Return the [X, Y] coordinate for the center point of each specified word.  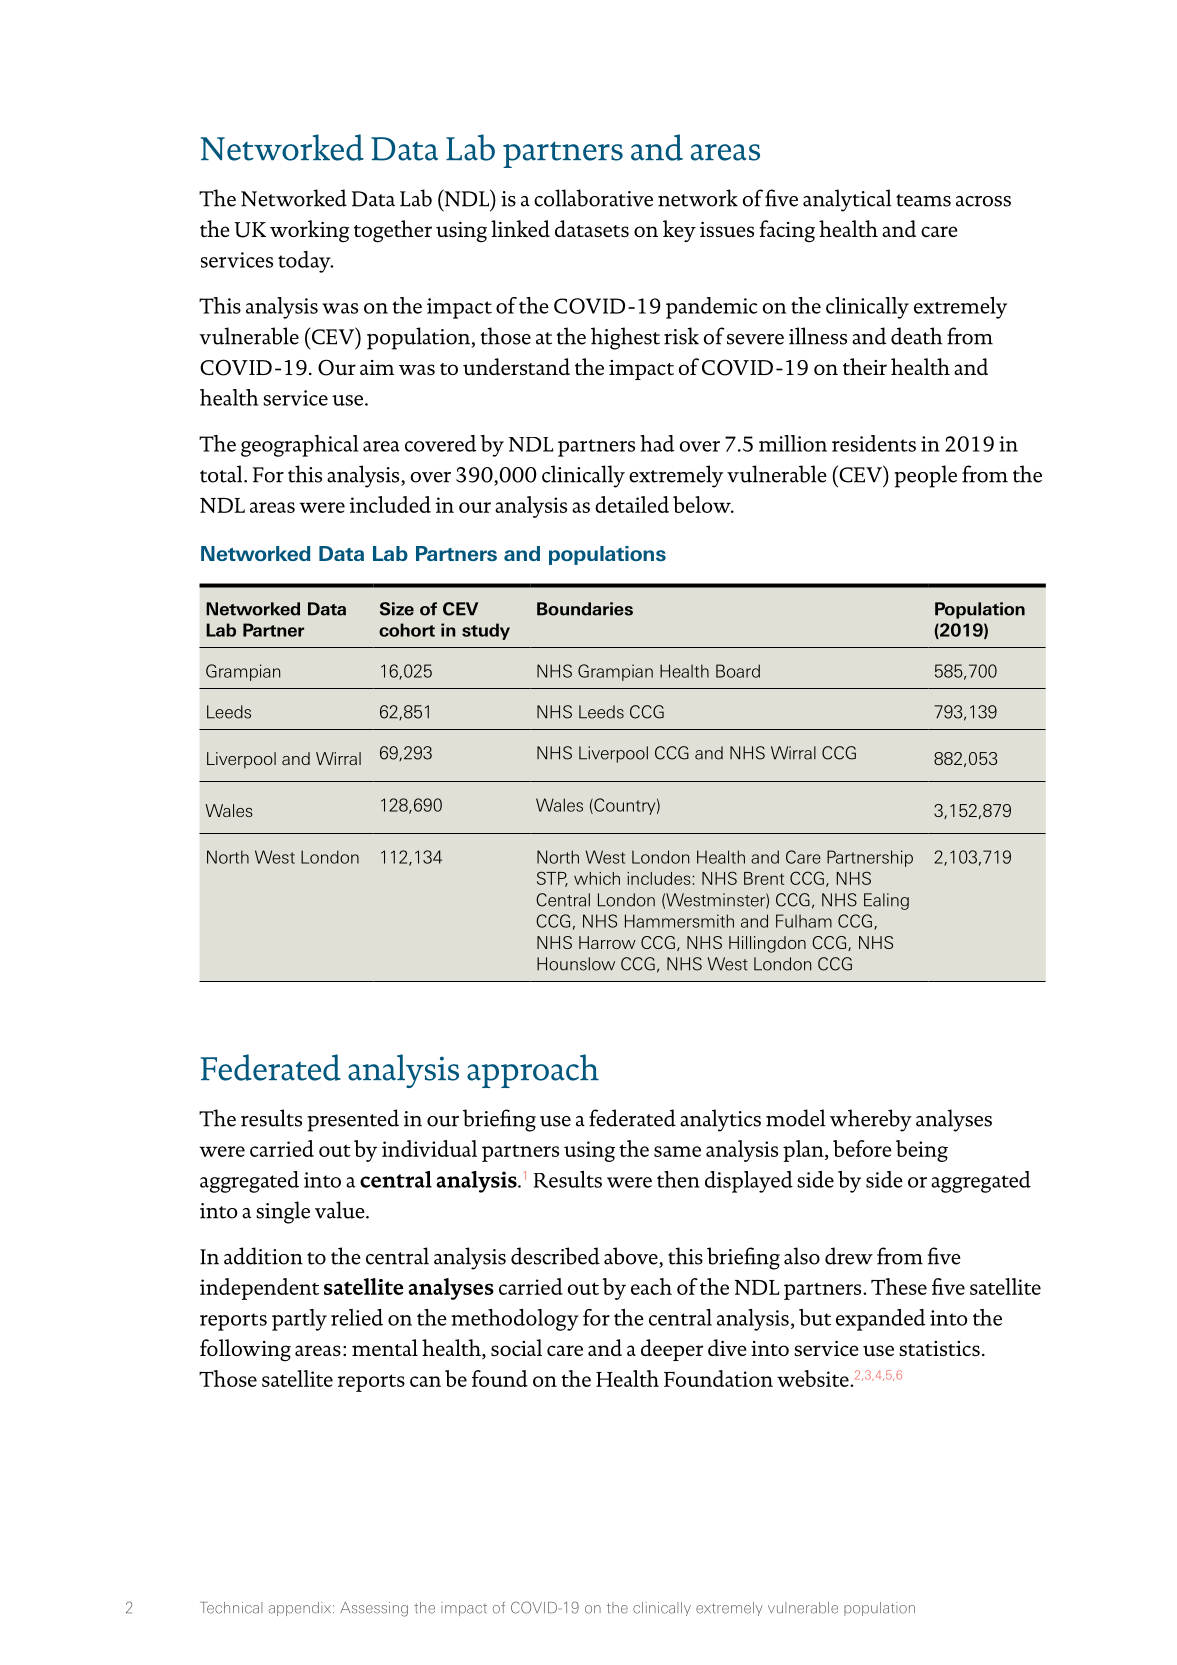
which [597, 878]
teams [923, 200]
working [310, 231]
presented [353, 1120]
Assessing [374, 1609]
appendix [300, 1609]
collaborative [593, 198]
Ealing [886, 901]
